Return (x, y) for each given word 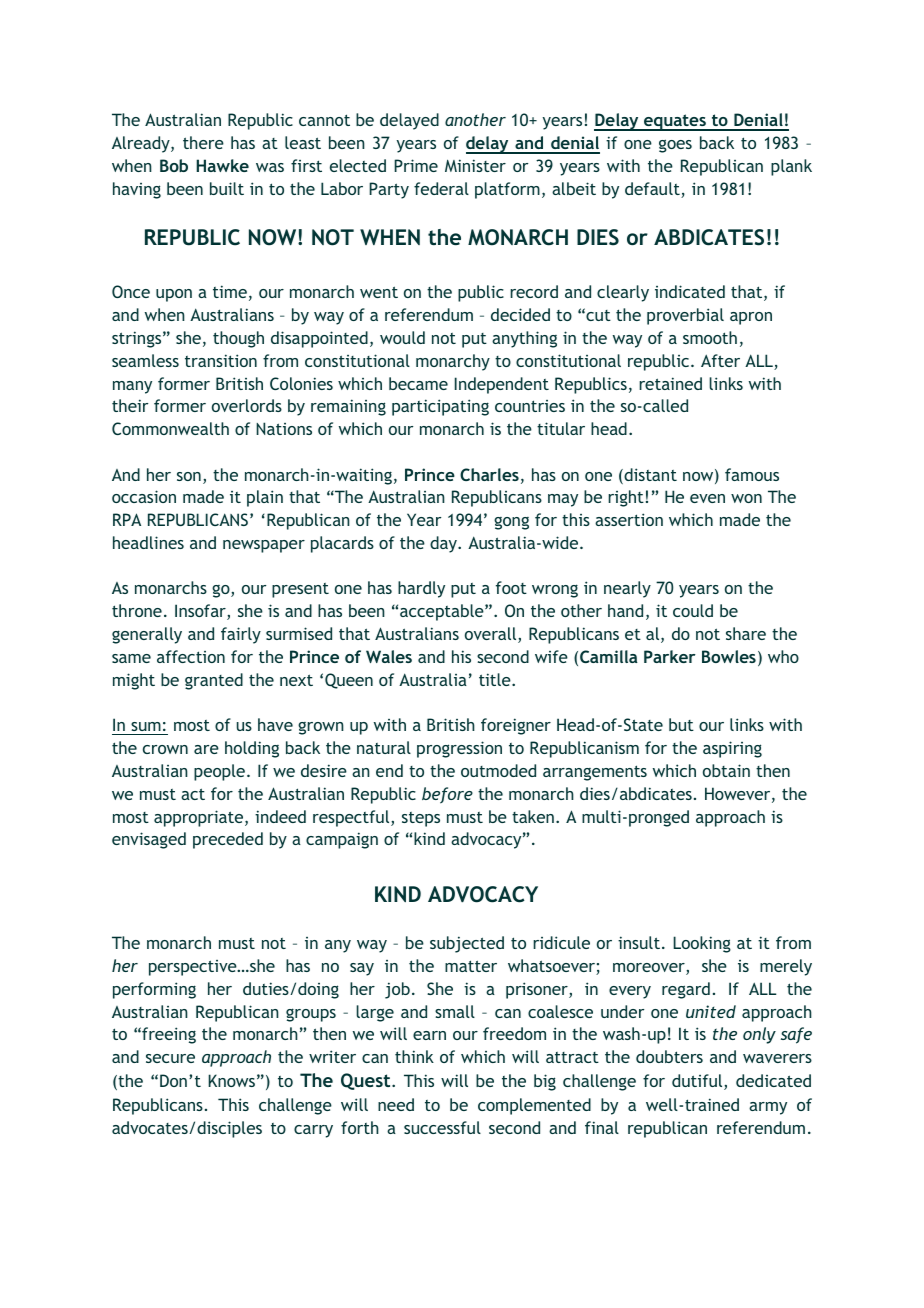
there (203, 142)
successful (442, 1127)
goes (675, 146)
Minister (475, 165)
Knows (231, 1080)
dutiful (698, 1082)
